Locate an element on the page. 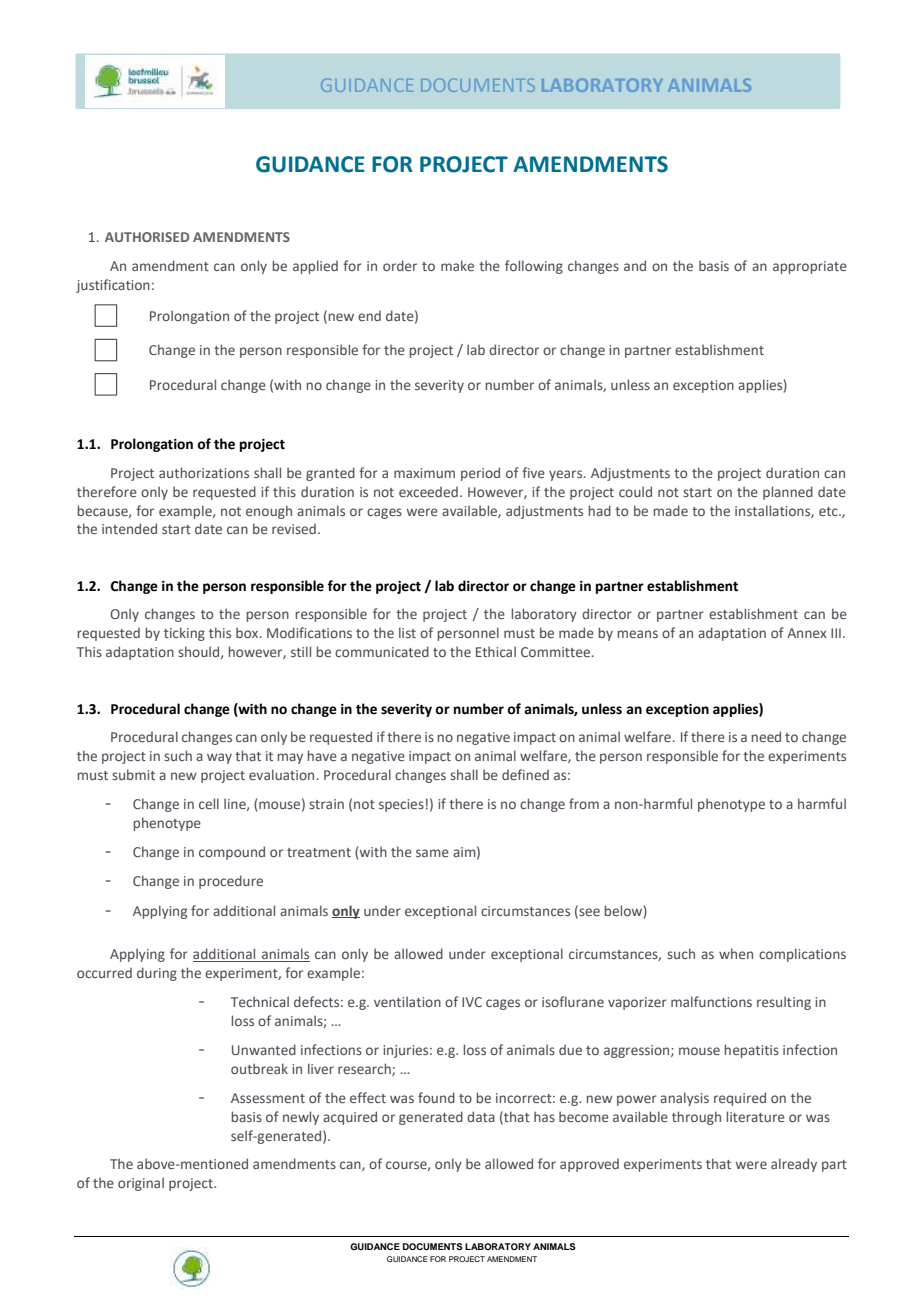 The width and height of the document is (924, 1308). period is located at coordinates (480, 474).
